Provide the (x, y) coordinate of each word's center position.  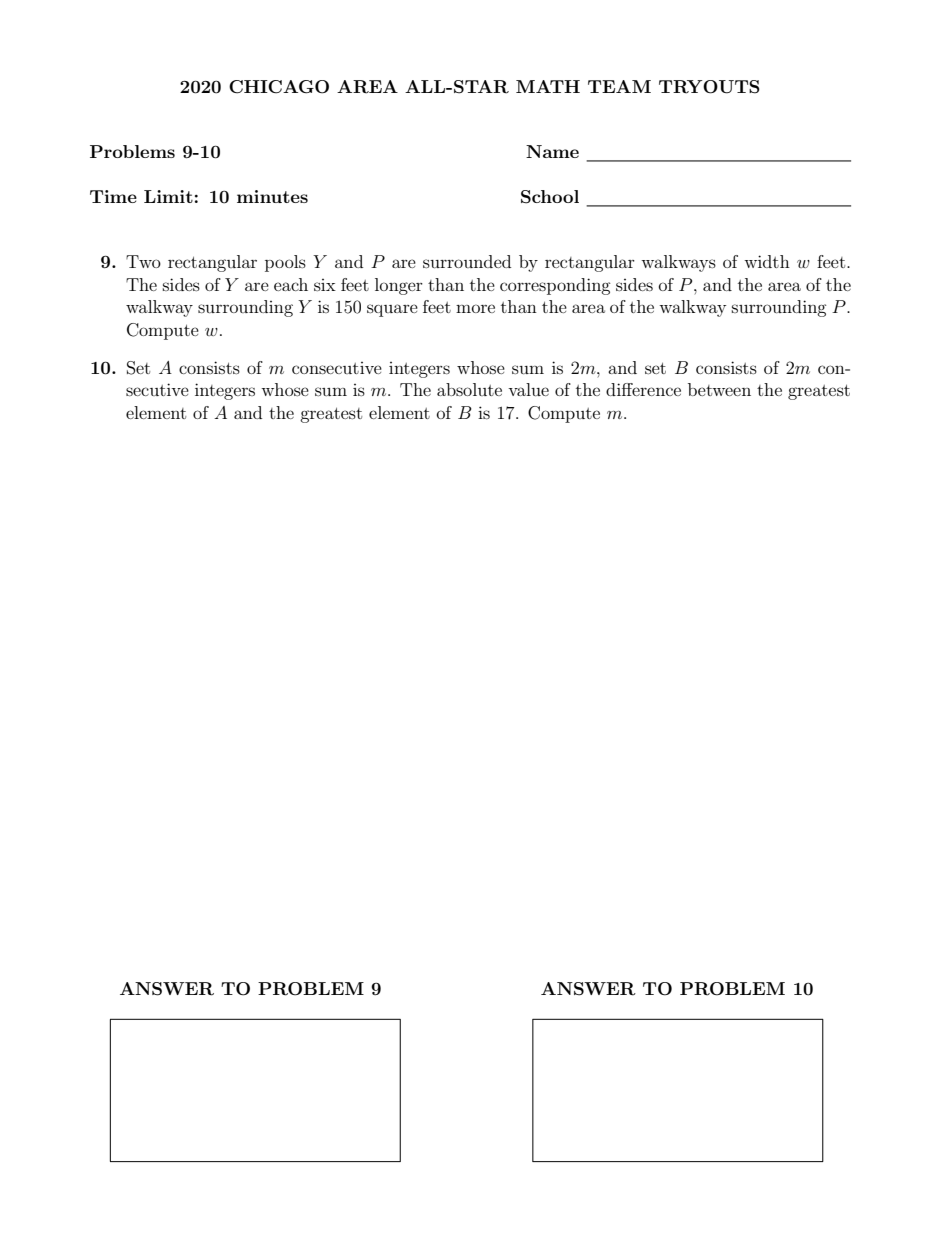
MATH (548, 86)
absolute (469, 389)
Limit (168, 196)
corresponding (555, 286)
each (291, 284)
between (719, 389)
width (767, 261)
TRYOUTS (709, 87)
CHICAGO (279, 87)
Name (552, 151)
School (550, 197)
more (475, 308)
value (528, 389)
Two (143, 261)
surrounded (467, 261)
